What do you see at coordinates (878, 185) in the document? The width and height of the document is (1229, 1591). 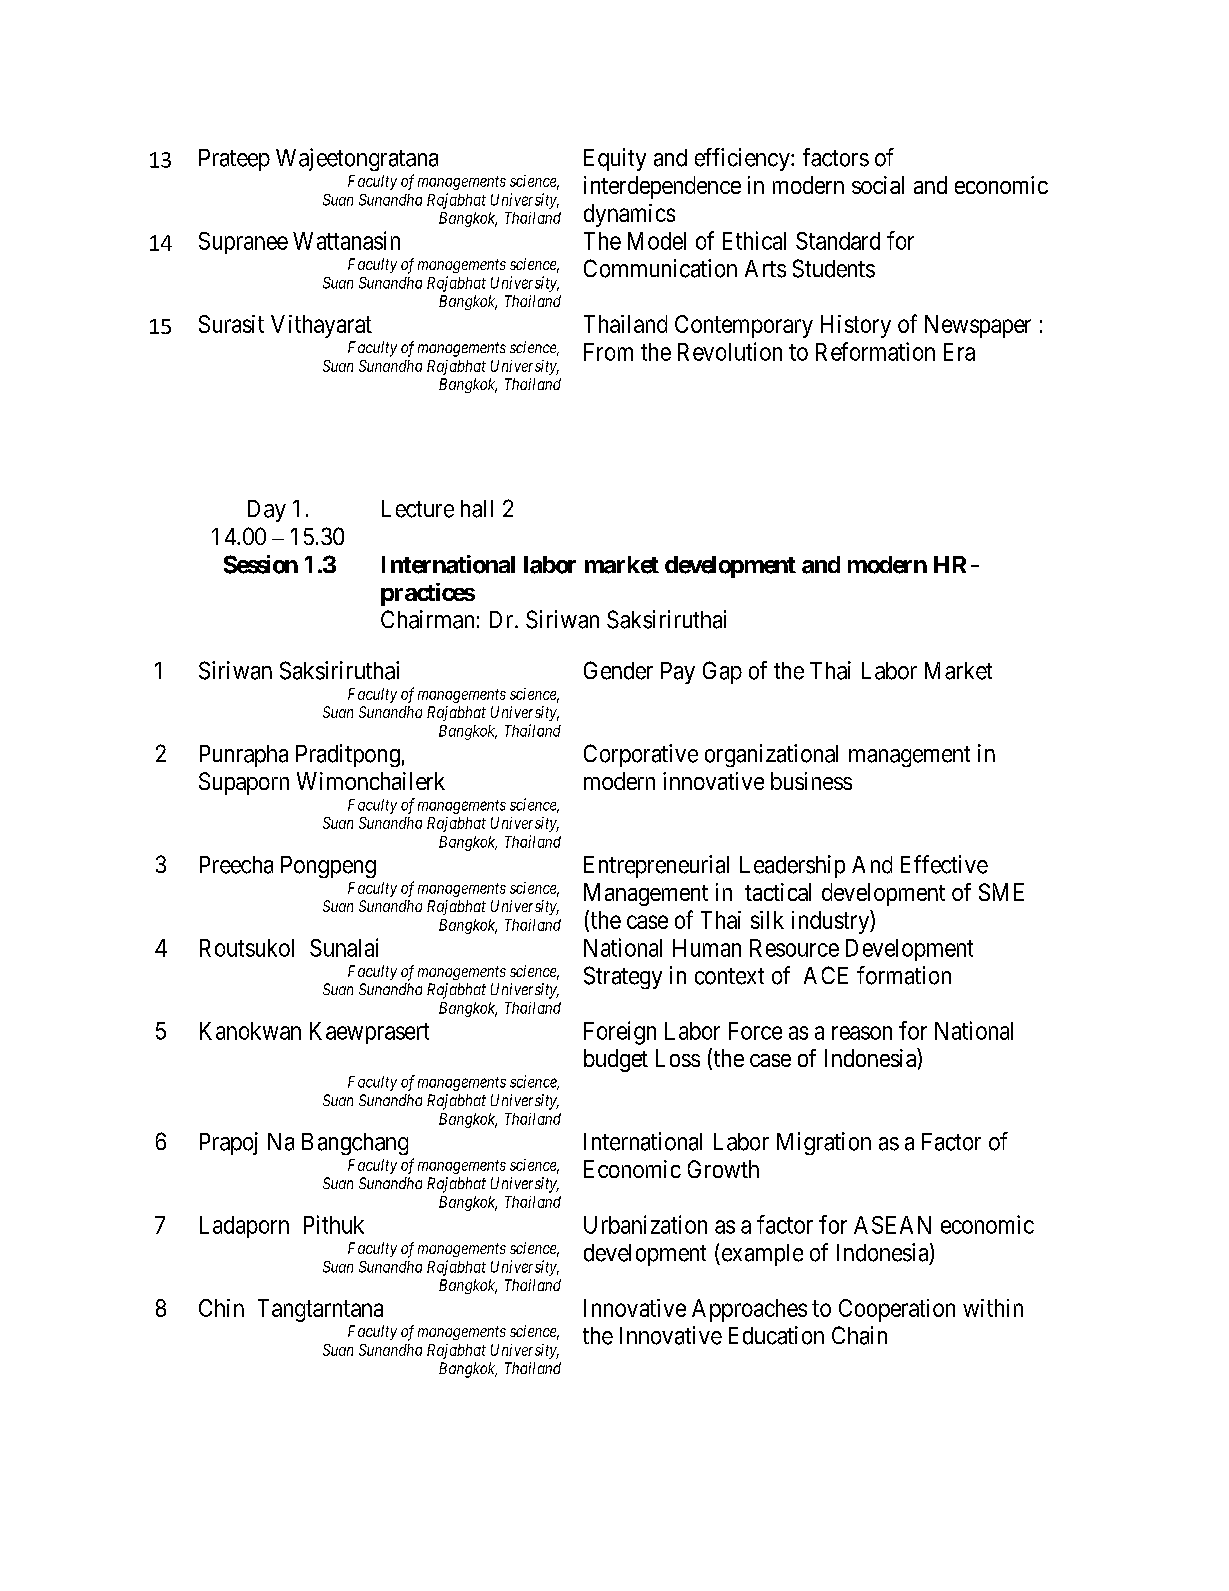 I see `social` at bounding box center [878, 185].
